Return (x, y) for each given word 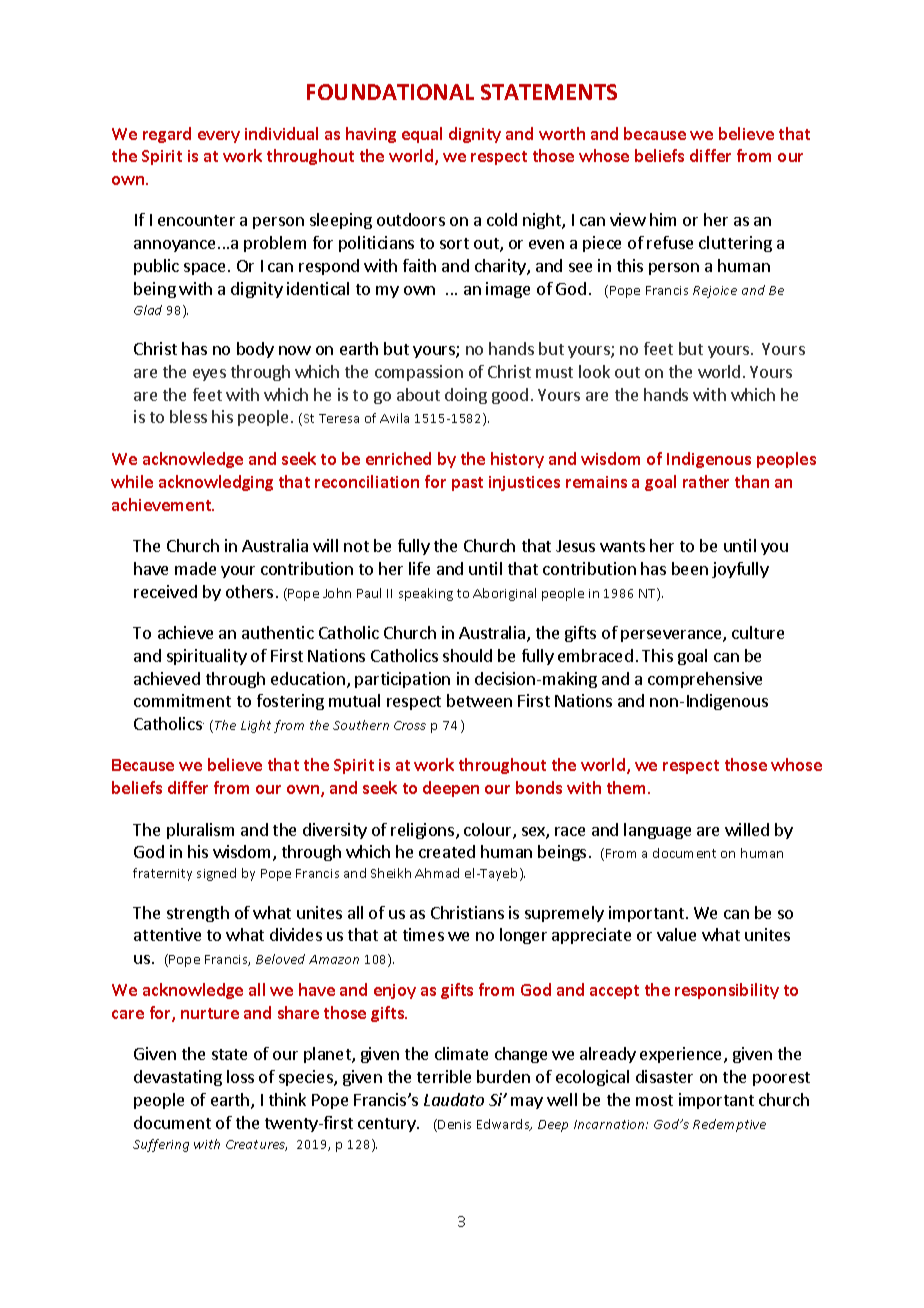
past (467, 484)
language (657, 831)
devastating (178, 1078)
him (663, 219)
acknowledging (216, 483)
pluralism (200, 831)
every (219, 137)
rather (706, 481)
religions (424, 831)
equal (422, 135)
